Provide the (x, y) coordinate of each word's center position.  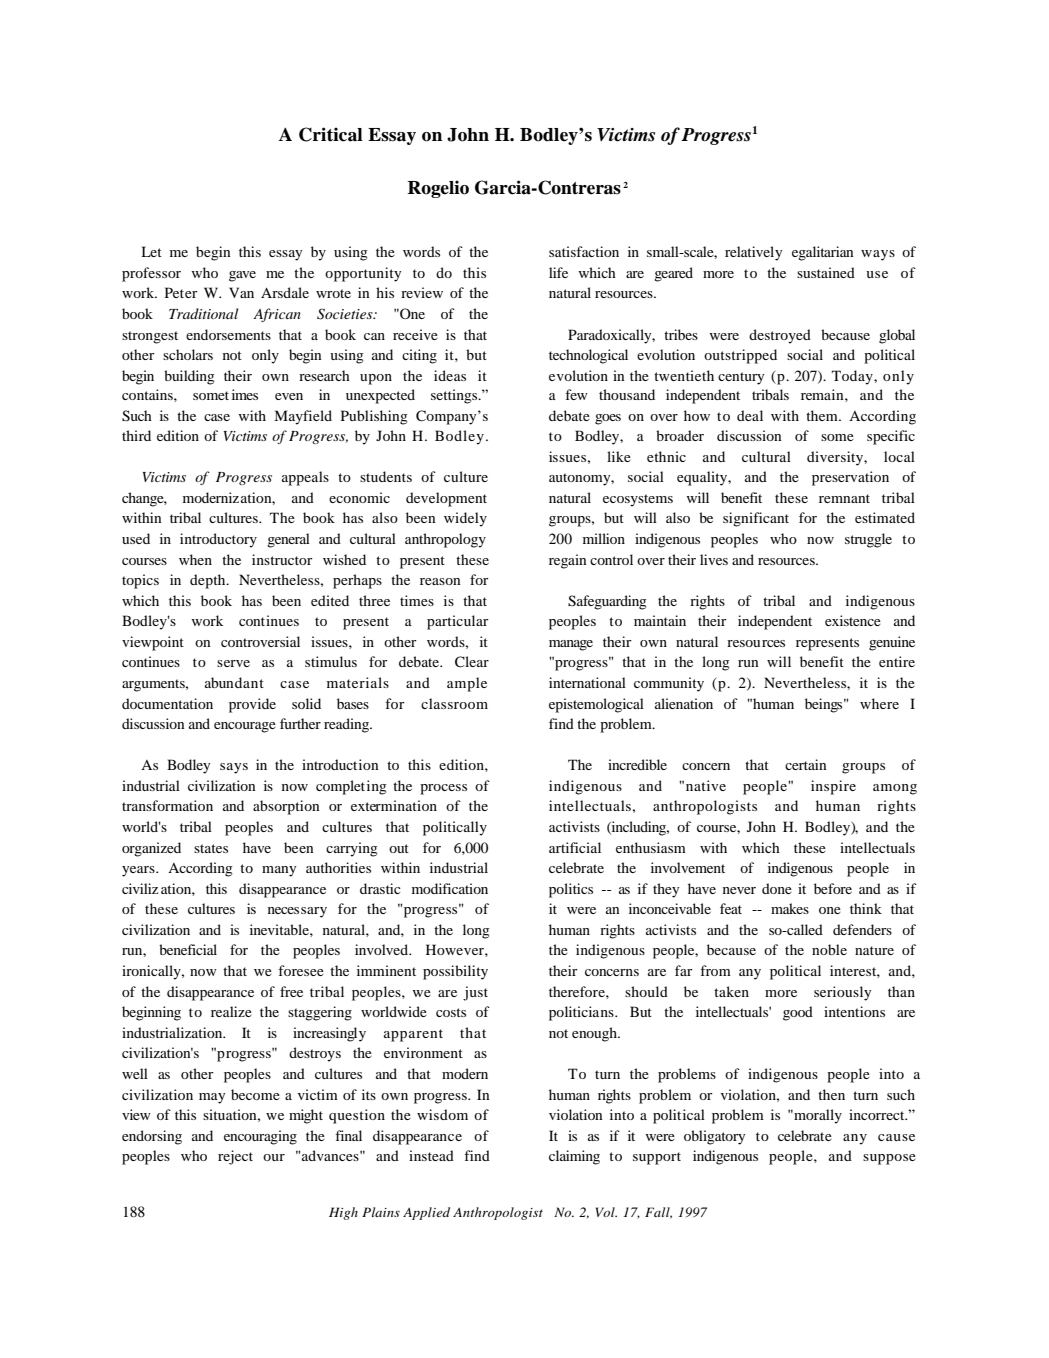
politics (571, 890)
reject (235, 1157)
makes (790, 908)
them (823, 415)
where (879, 703)
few (576, 394)
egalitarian (823, 253)
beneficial (188, 949)
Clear (472, 662)
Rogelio (438, 189)
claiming (574, 1157)
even (289, 396)
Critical (331, 134)
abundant (234, 682)
